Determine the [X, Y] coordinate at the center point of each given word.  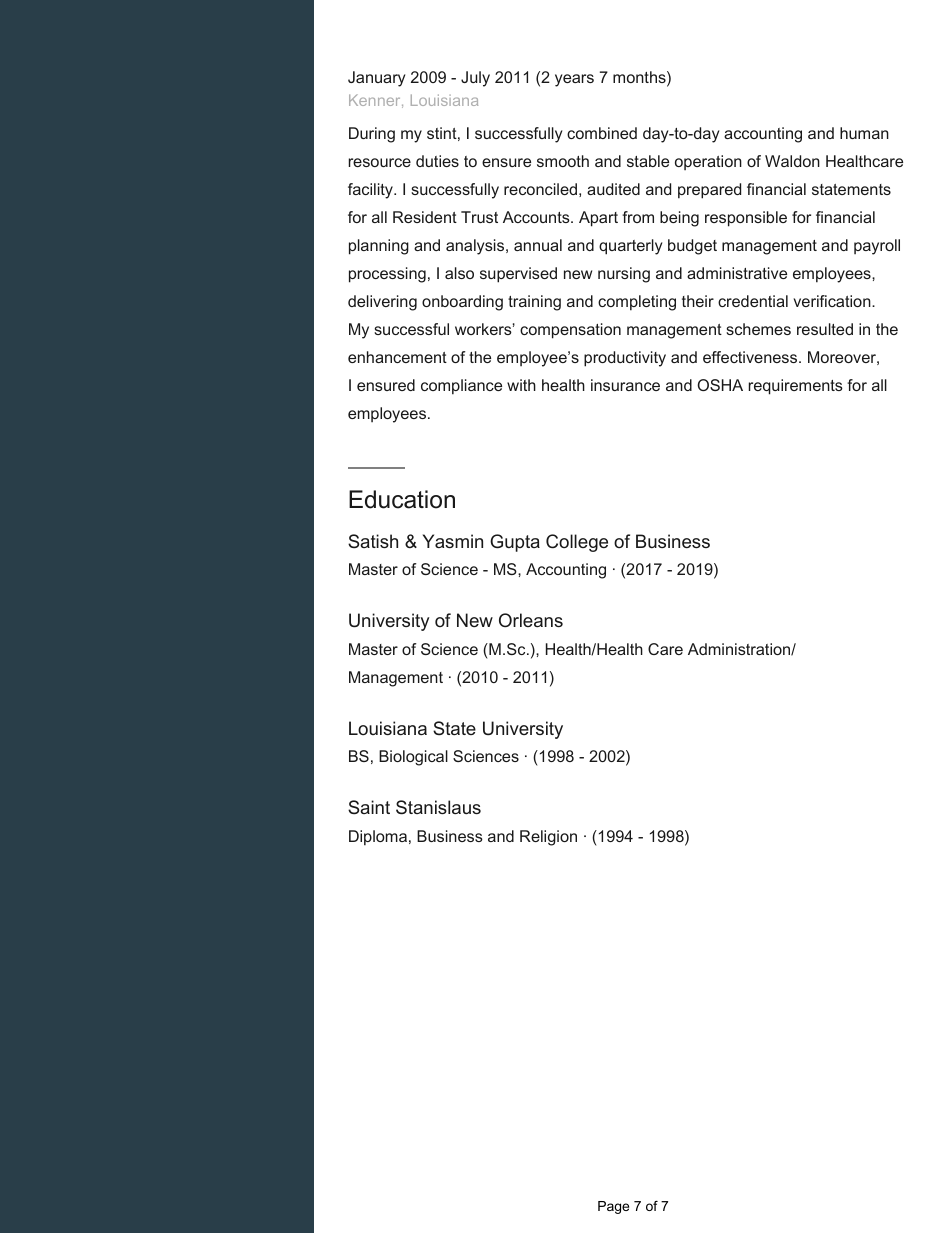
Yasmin [453, 541]
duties [437, 161]
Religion [548, 838]
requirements [796, 387]
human [864, 133]
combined [602, 133]
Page [613, 1207]
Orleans [531, 620]
